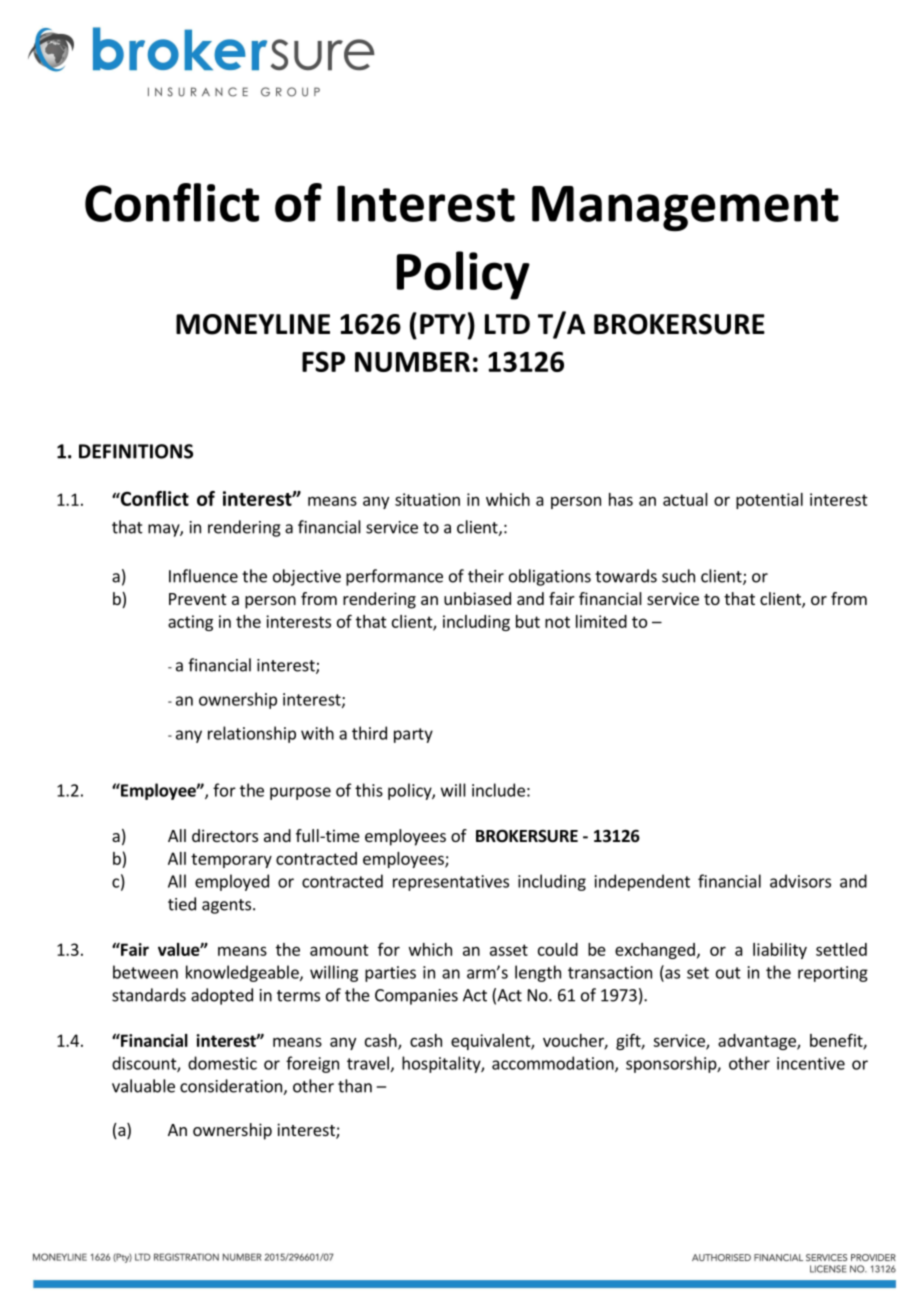 This screenshot has height=1308, width=924. I want to click on accommodation, so click(554, 1064).
